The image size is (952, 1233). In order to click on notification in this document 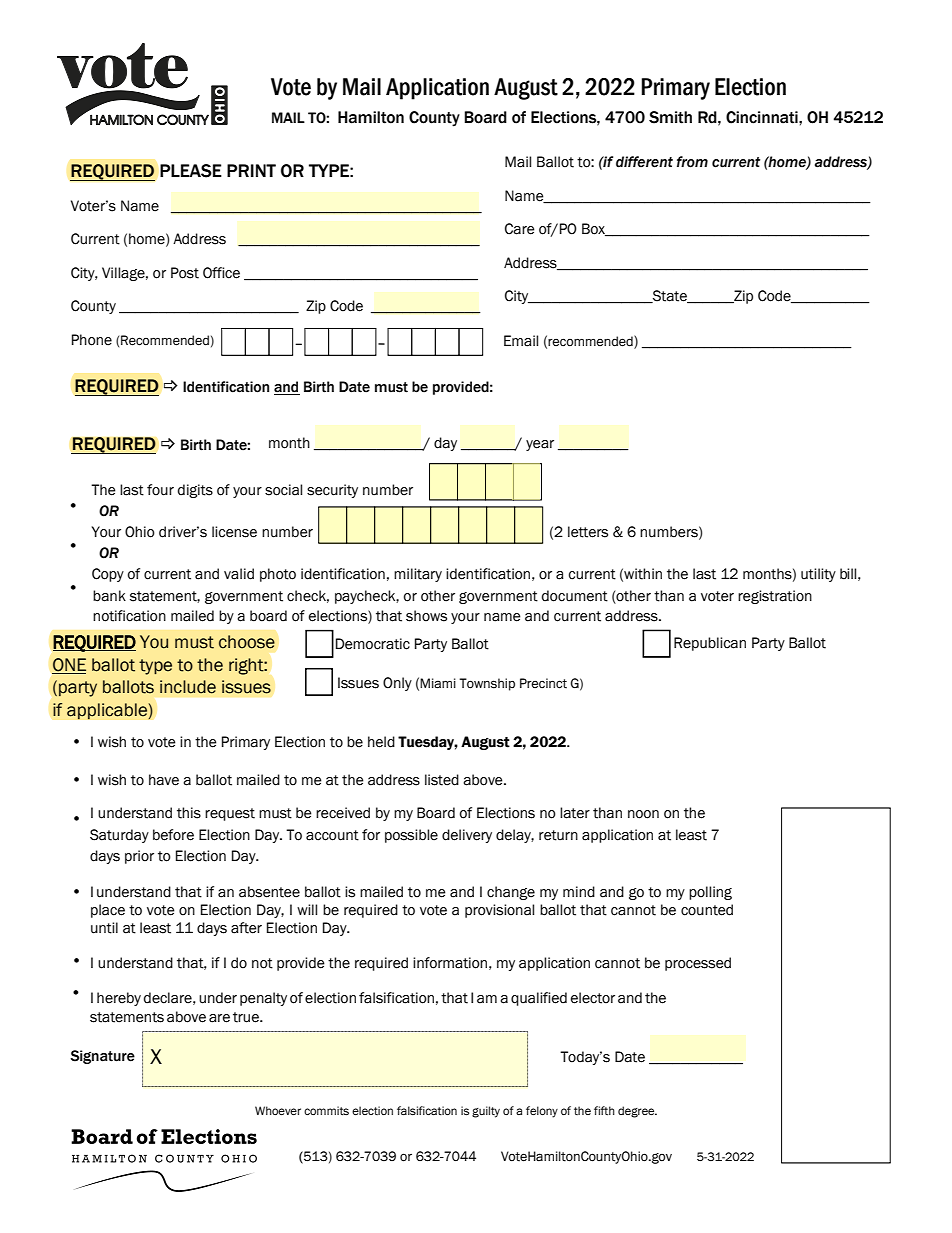, I will do `click(129, 616)`.
